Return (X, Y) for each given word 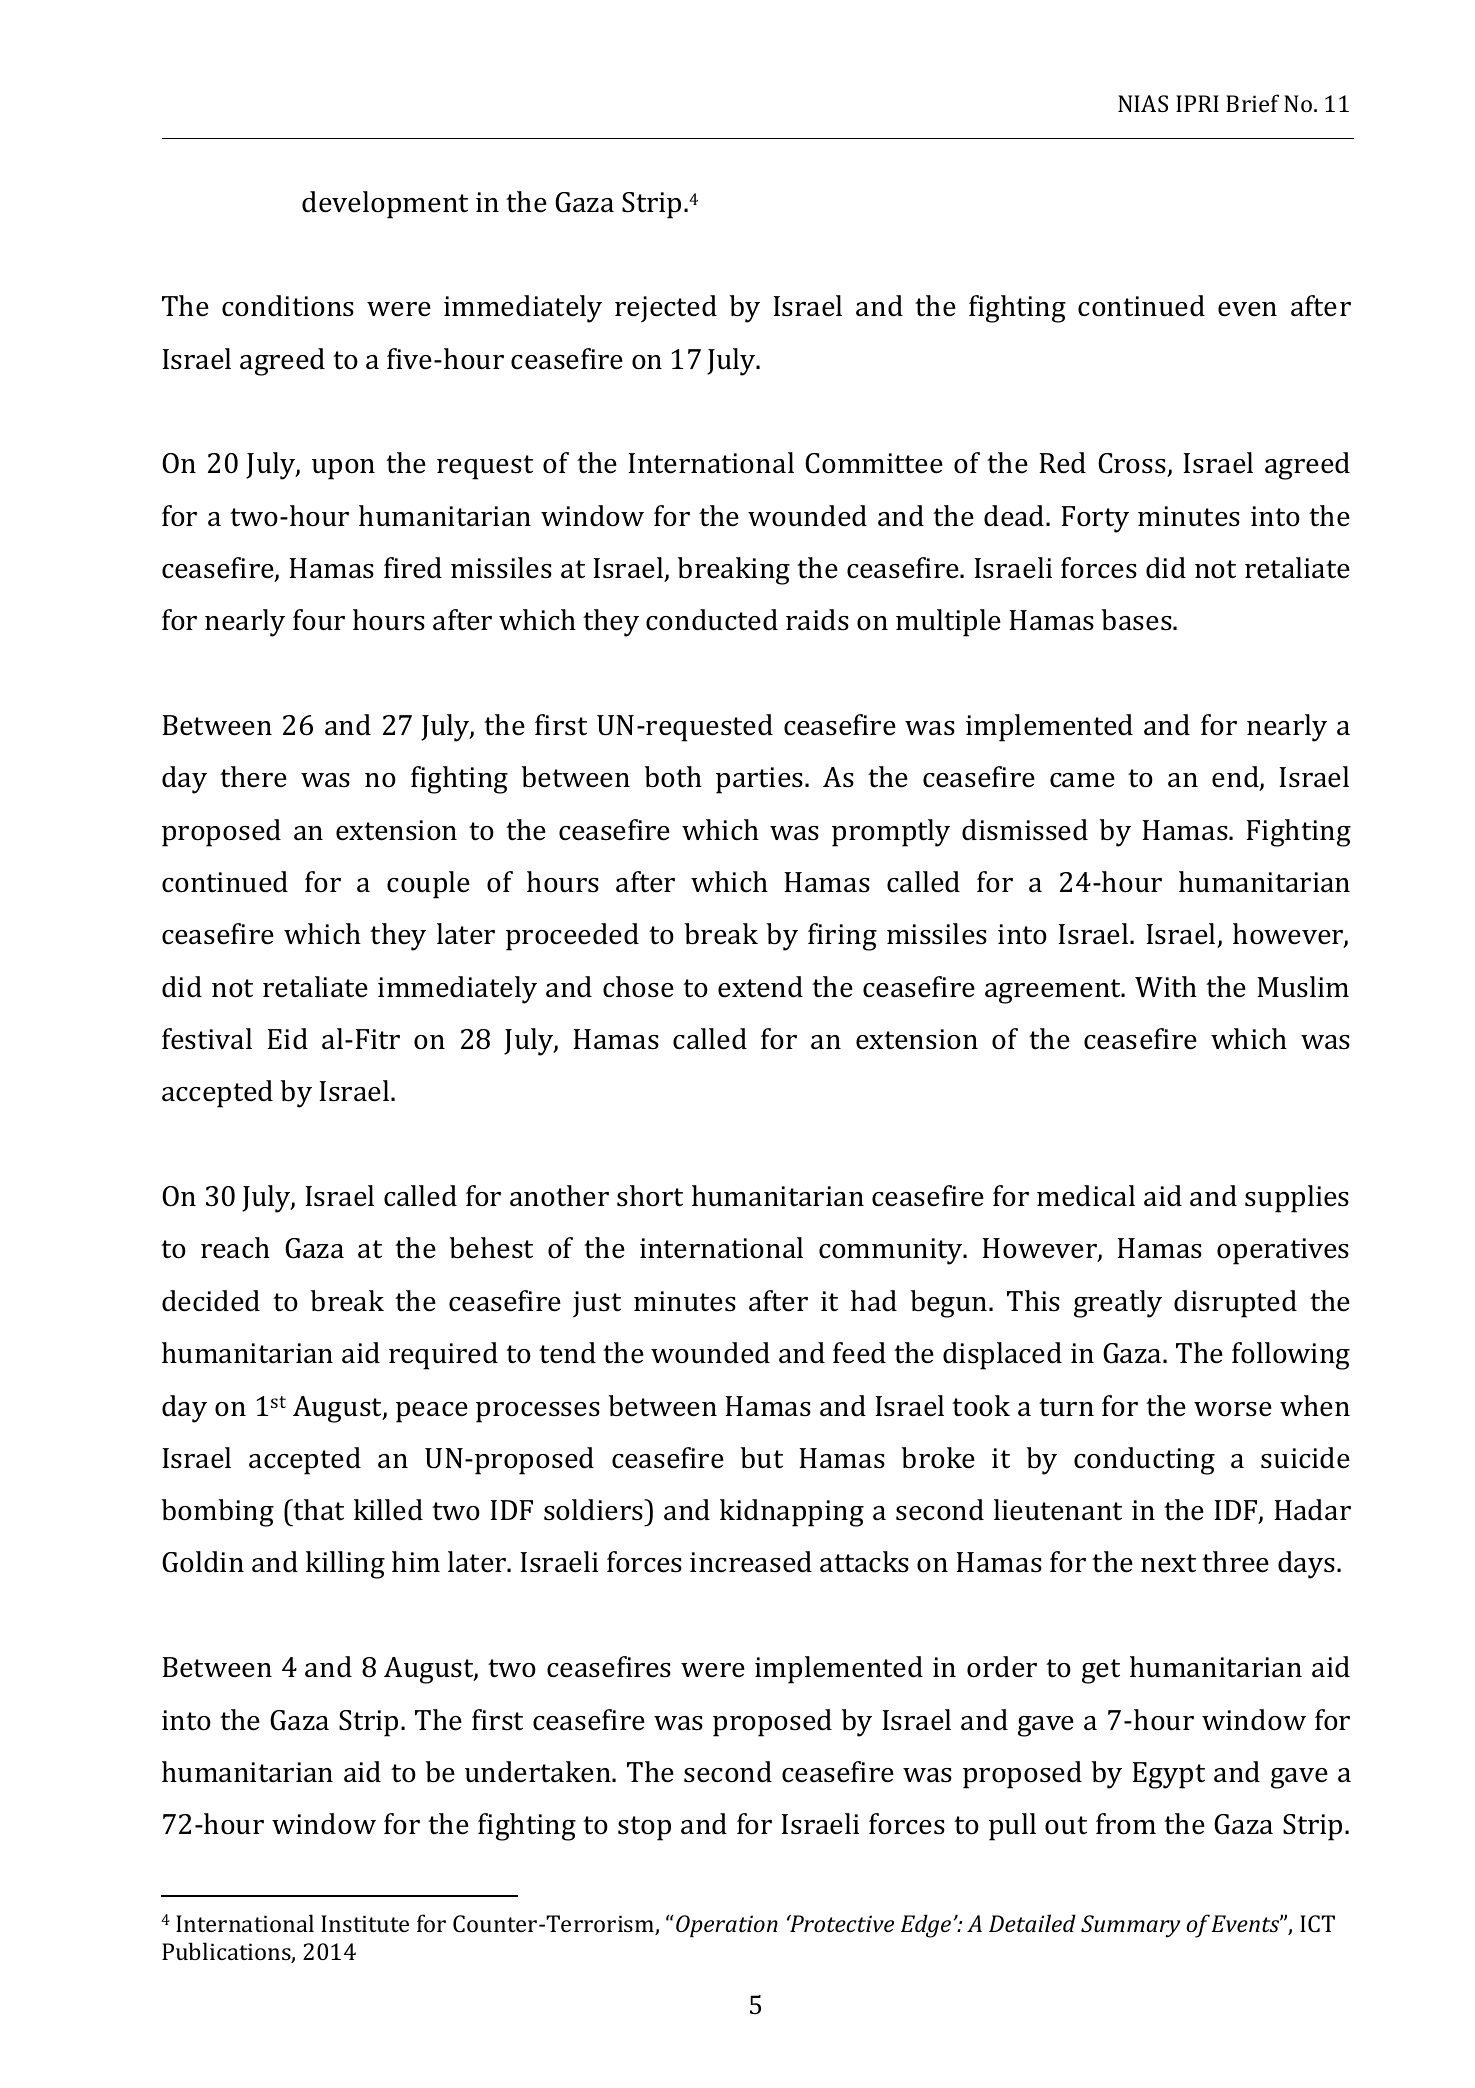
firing (842, 937)
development (385, 205)
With (1166, 987)
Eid (288, 1039)
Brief (1252, 103)
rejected (666, 308)
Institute (365, 1923)
